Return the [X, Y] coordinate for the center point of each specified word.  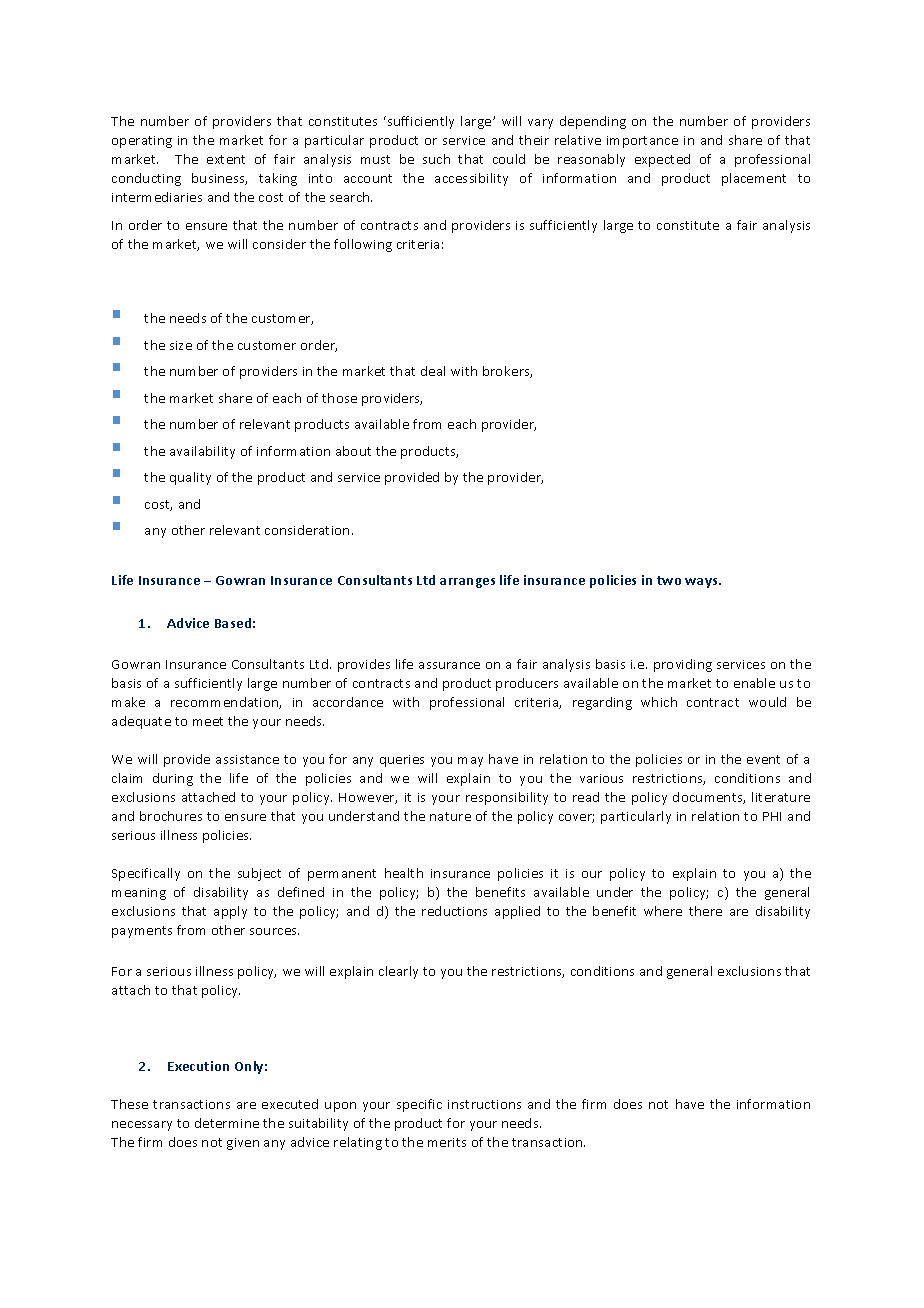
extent [226, 159]
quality [190, 478]
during [173, 779]
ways [703, 583]
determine [227, 1123]
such [436, 159]
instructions [484, 1104]
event [763, 759]
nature [450, 816]
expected [662, 160]
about [353, 451]
